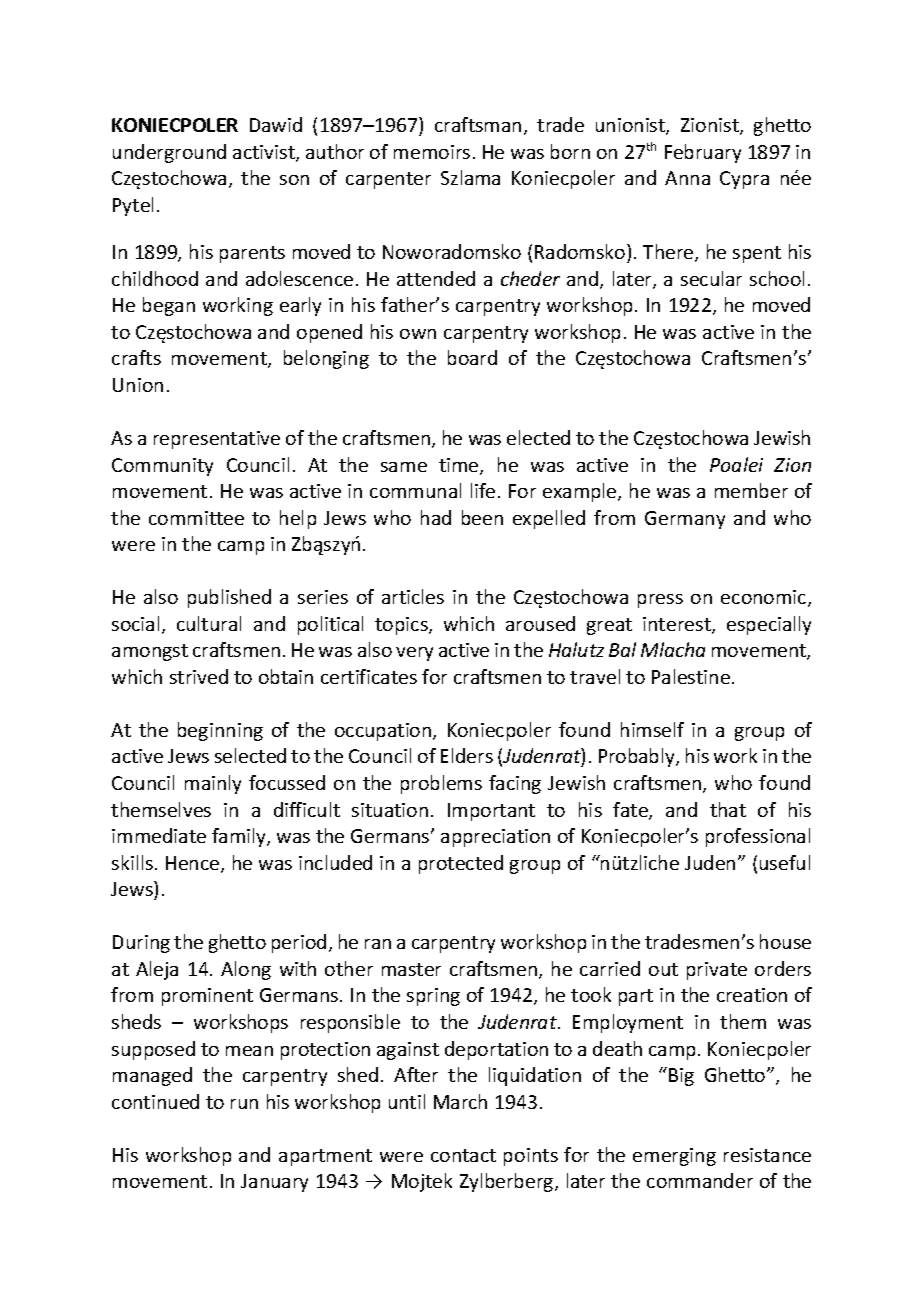 The image size is (924, 1308). Describe the element at coordinates (674, 1157) in the page. I see `emerging` at that location.
